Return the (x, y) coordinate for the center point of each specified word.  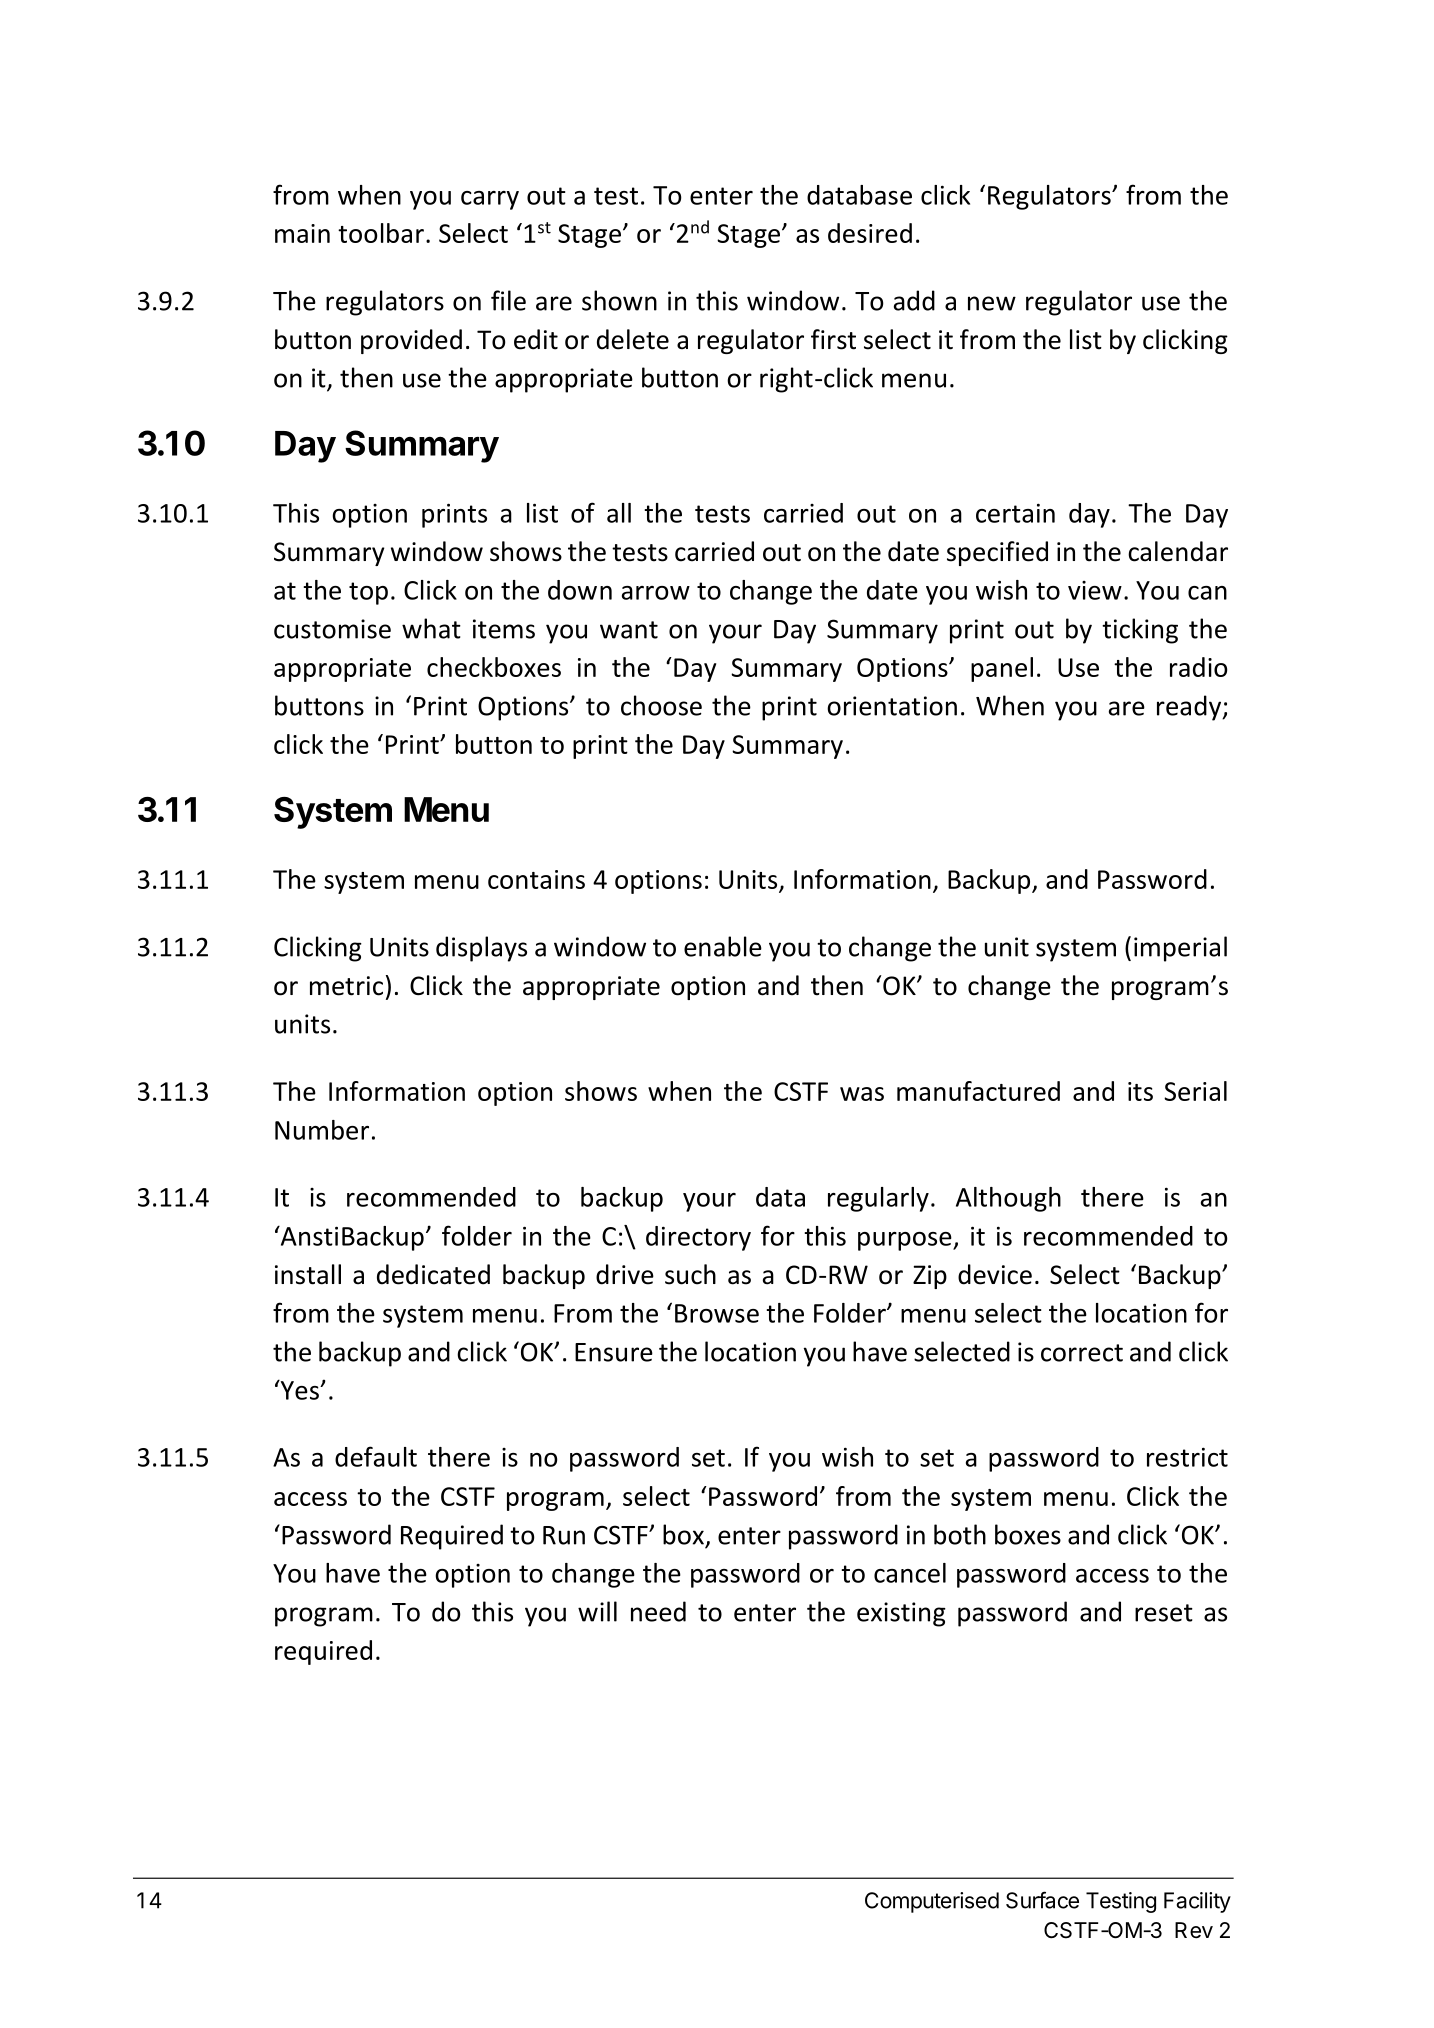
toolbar (381, 233)
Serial (1195, 1091)
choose (661, 705)
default (376, 1456)
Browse (717, 1313)
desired (870, 233)
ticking (1140, 631)
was (862, 1094)
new (992, 303)
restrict (1187, 1457)
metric (346, 986)
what (431, 628)
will (597, 1611)
